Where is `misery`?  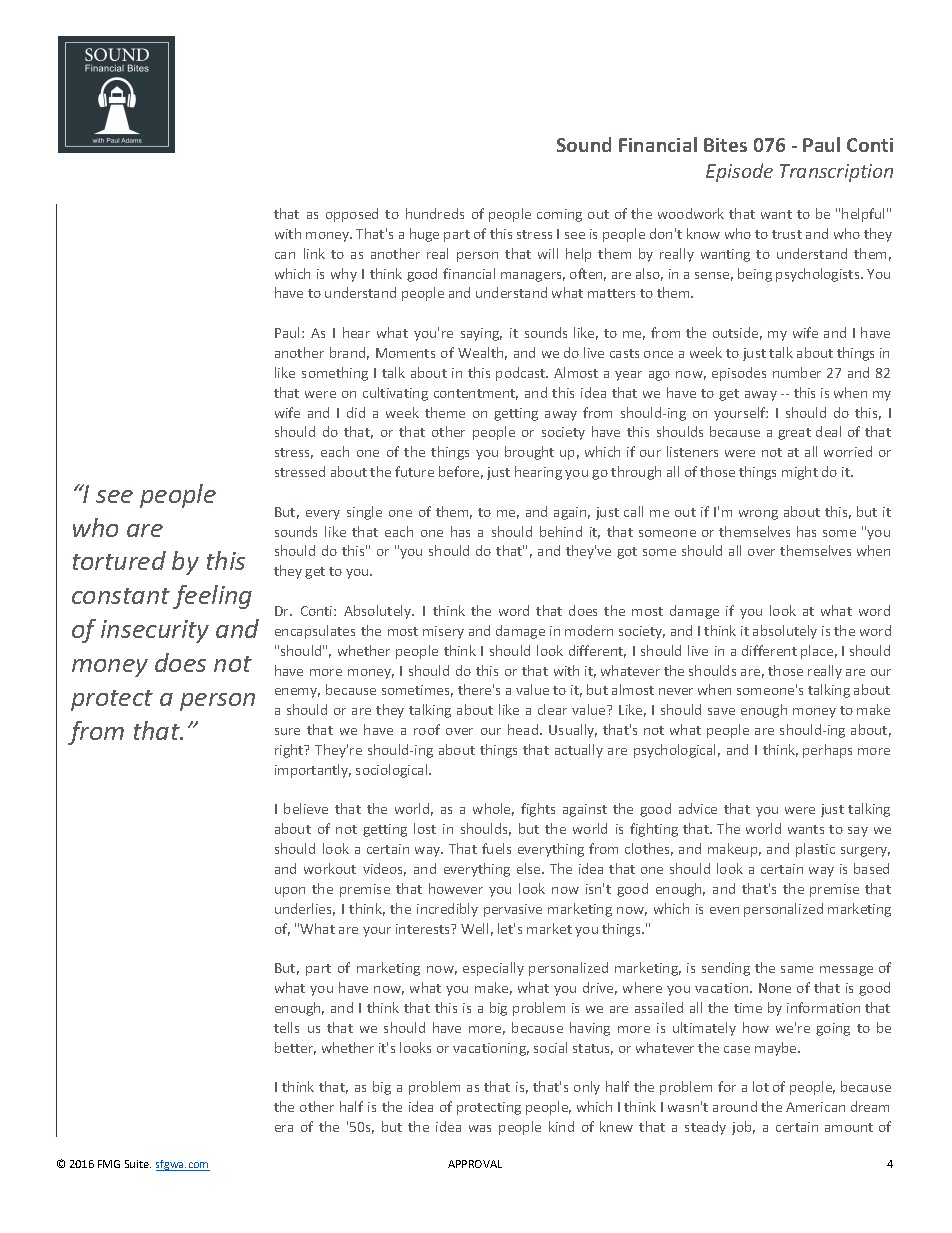 misery is located at coordinates (443, 632).
